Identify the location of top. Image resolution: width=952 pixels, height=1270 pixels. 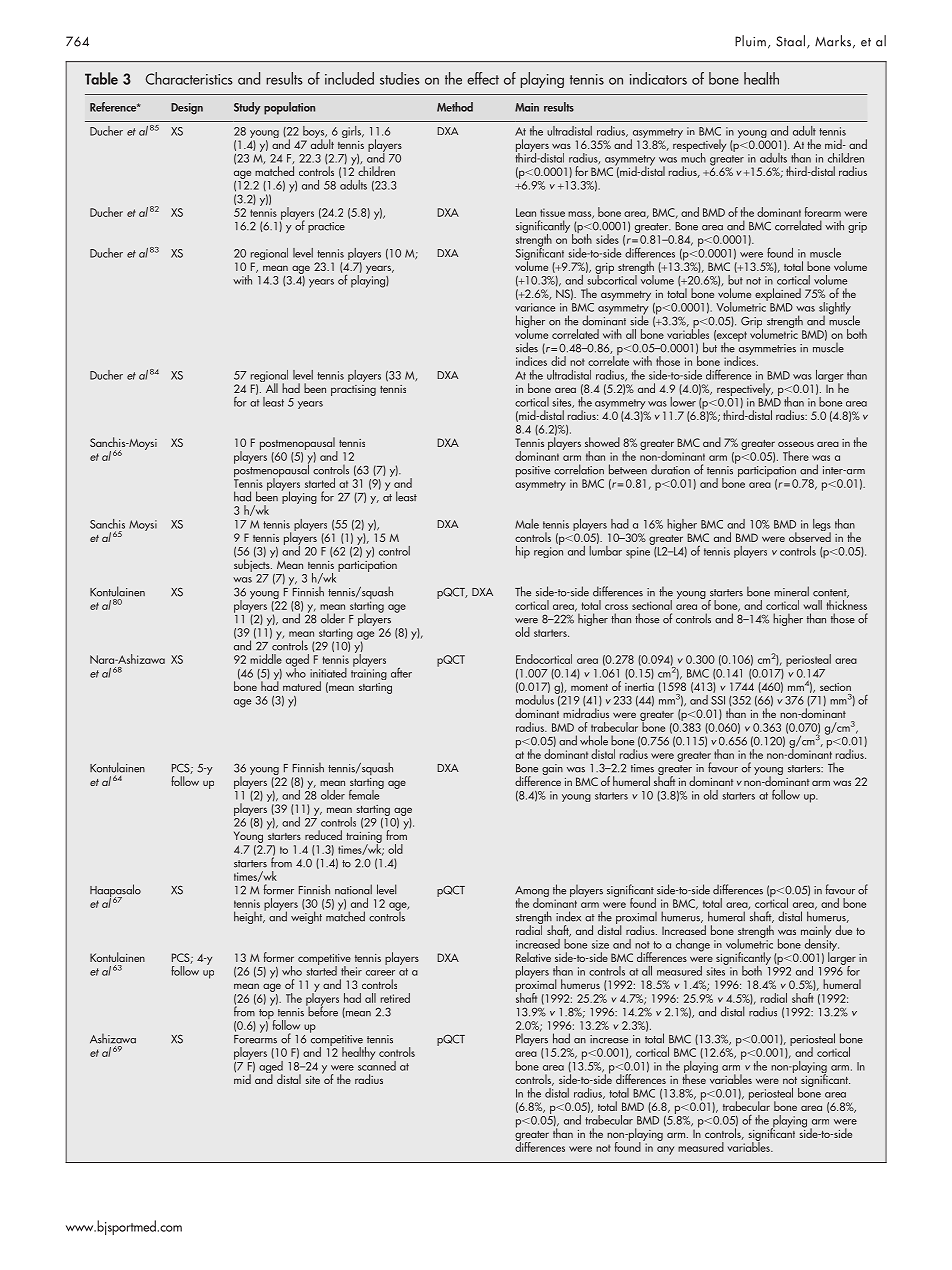
(267, 1015).
